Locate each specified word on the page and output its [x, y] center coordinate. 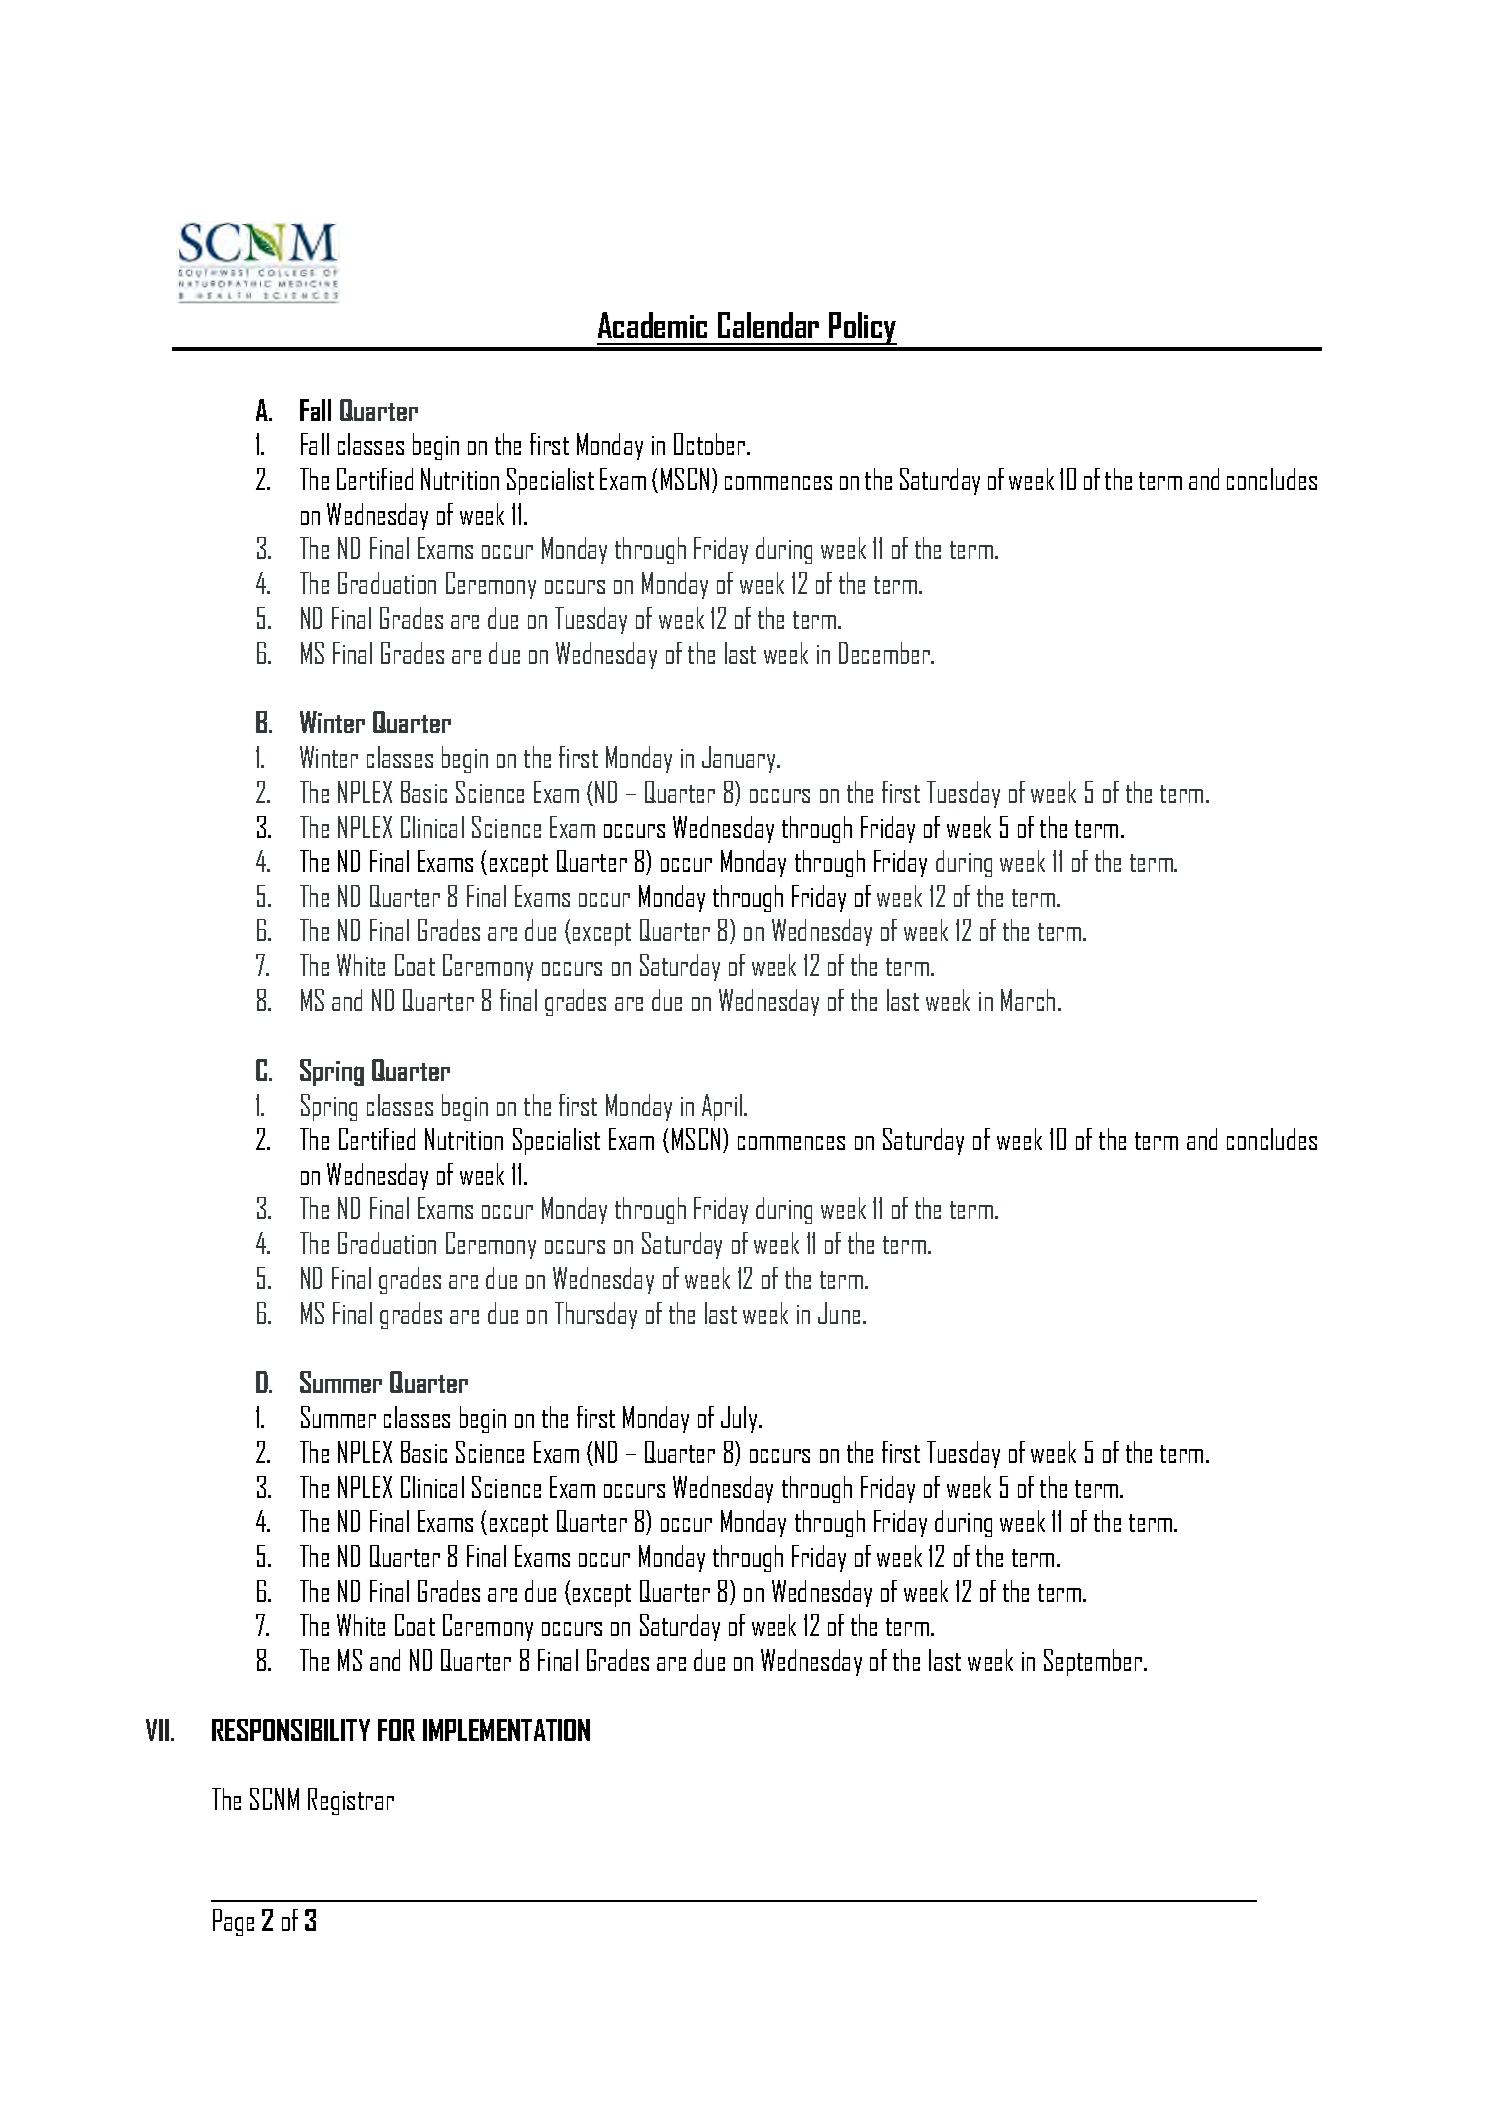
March [1028, 1000]
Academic [652, 325]
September [1094, 1662]
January [740, 759]
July [740, 1419]
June [839, 1313]
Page [233, 1922]
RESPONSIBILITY [291, 1730]
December [886, 653]
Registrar [351, 1801]
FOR [396, 1730]
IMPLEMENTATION [506, 1730]
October [711, 444]
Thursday [596, 1315]
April [723, 1107]
